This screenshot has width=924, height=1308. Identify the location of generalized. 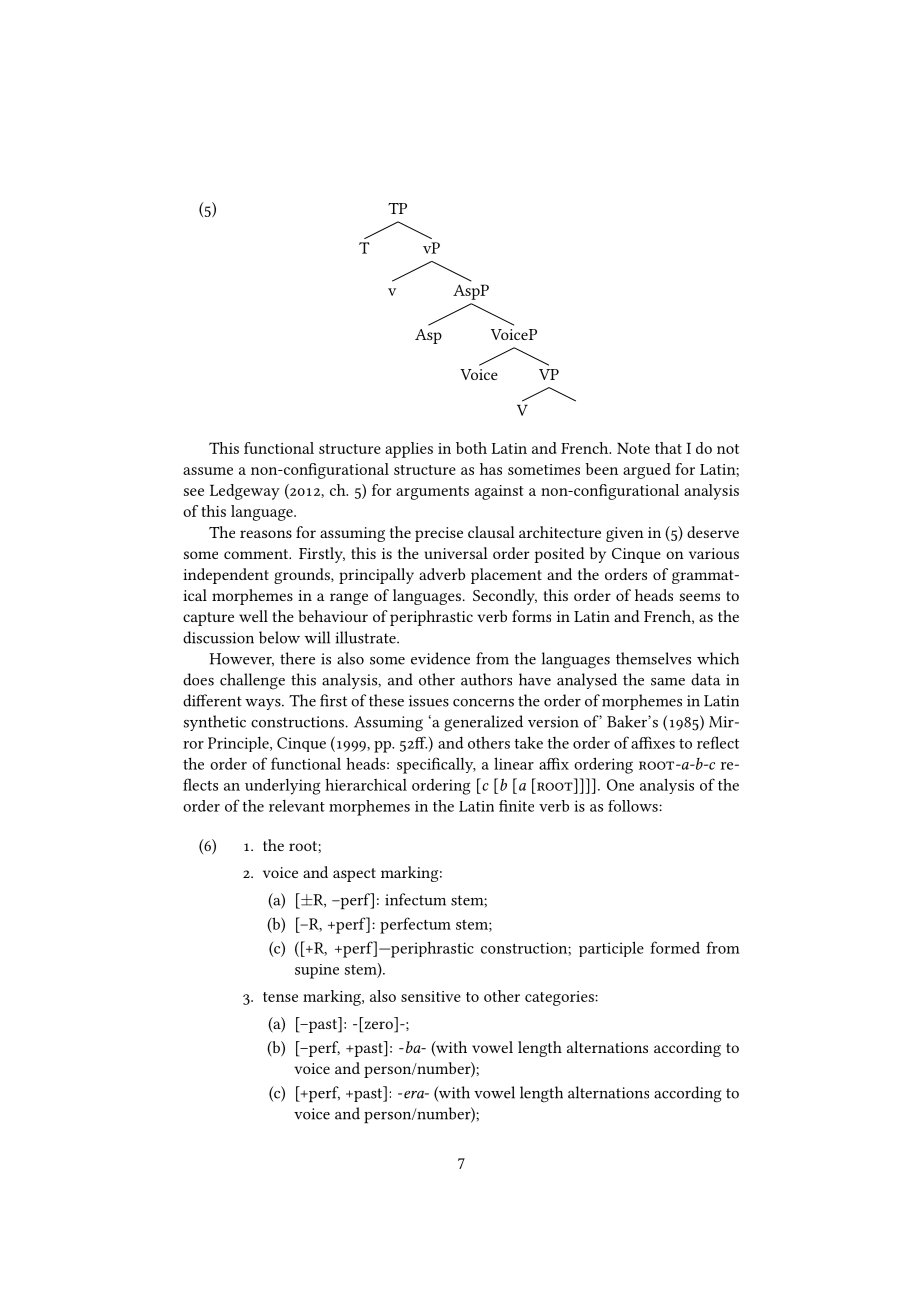
(483, 723).
